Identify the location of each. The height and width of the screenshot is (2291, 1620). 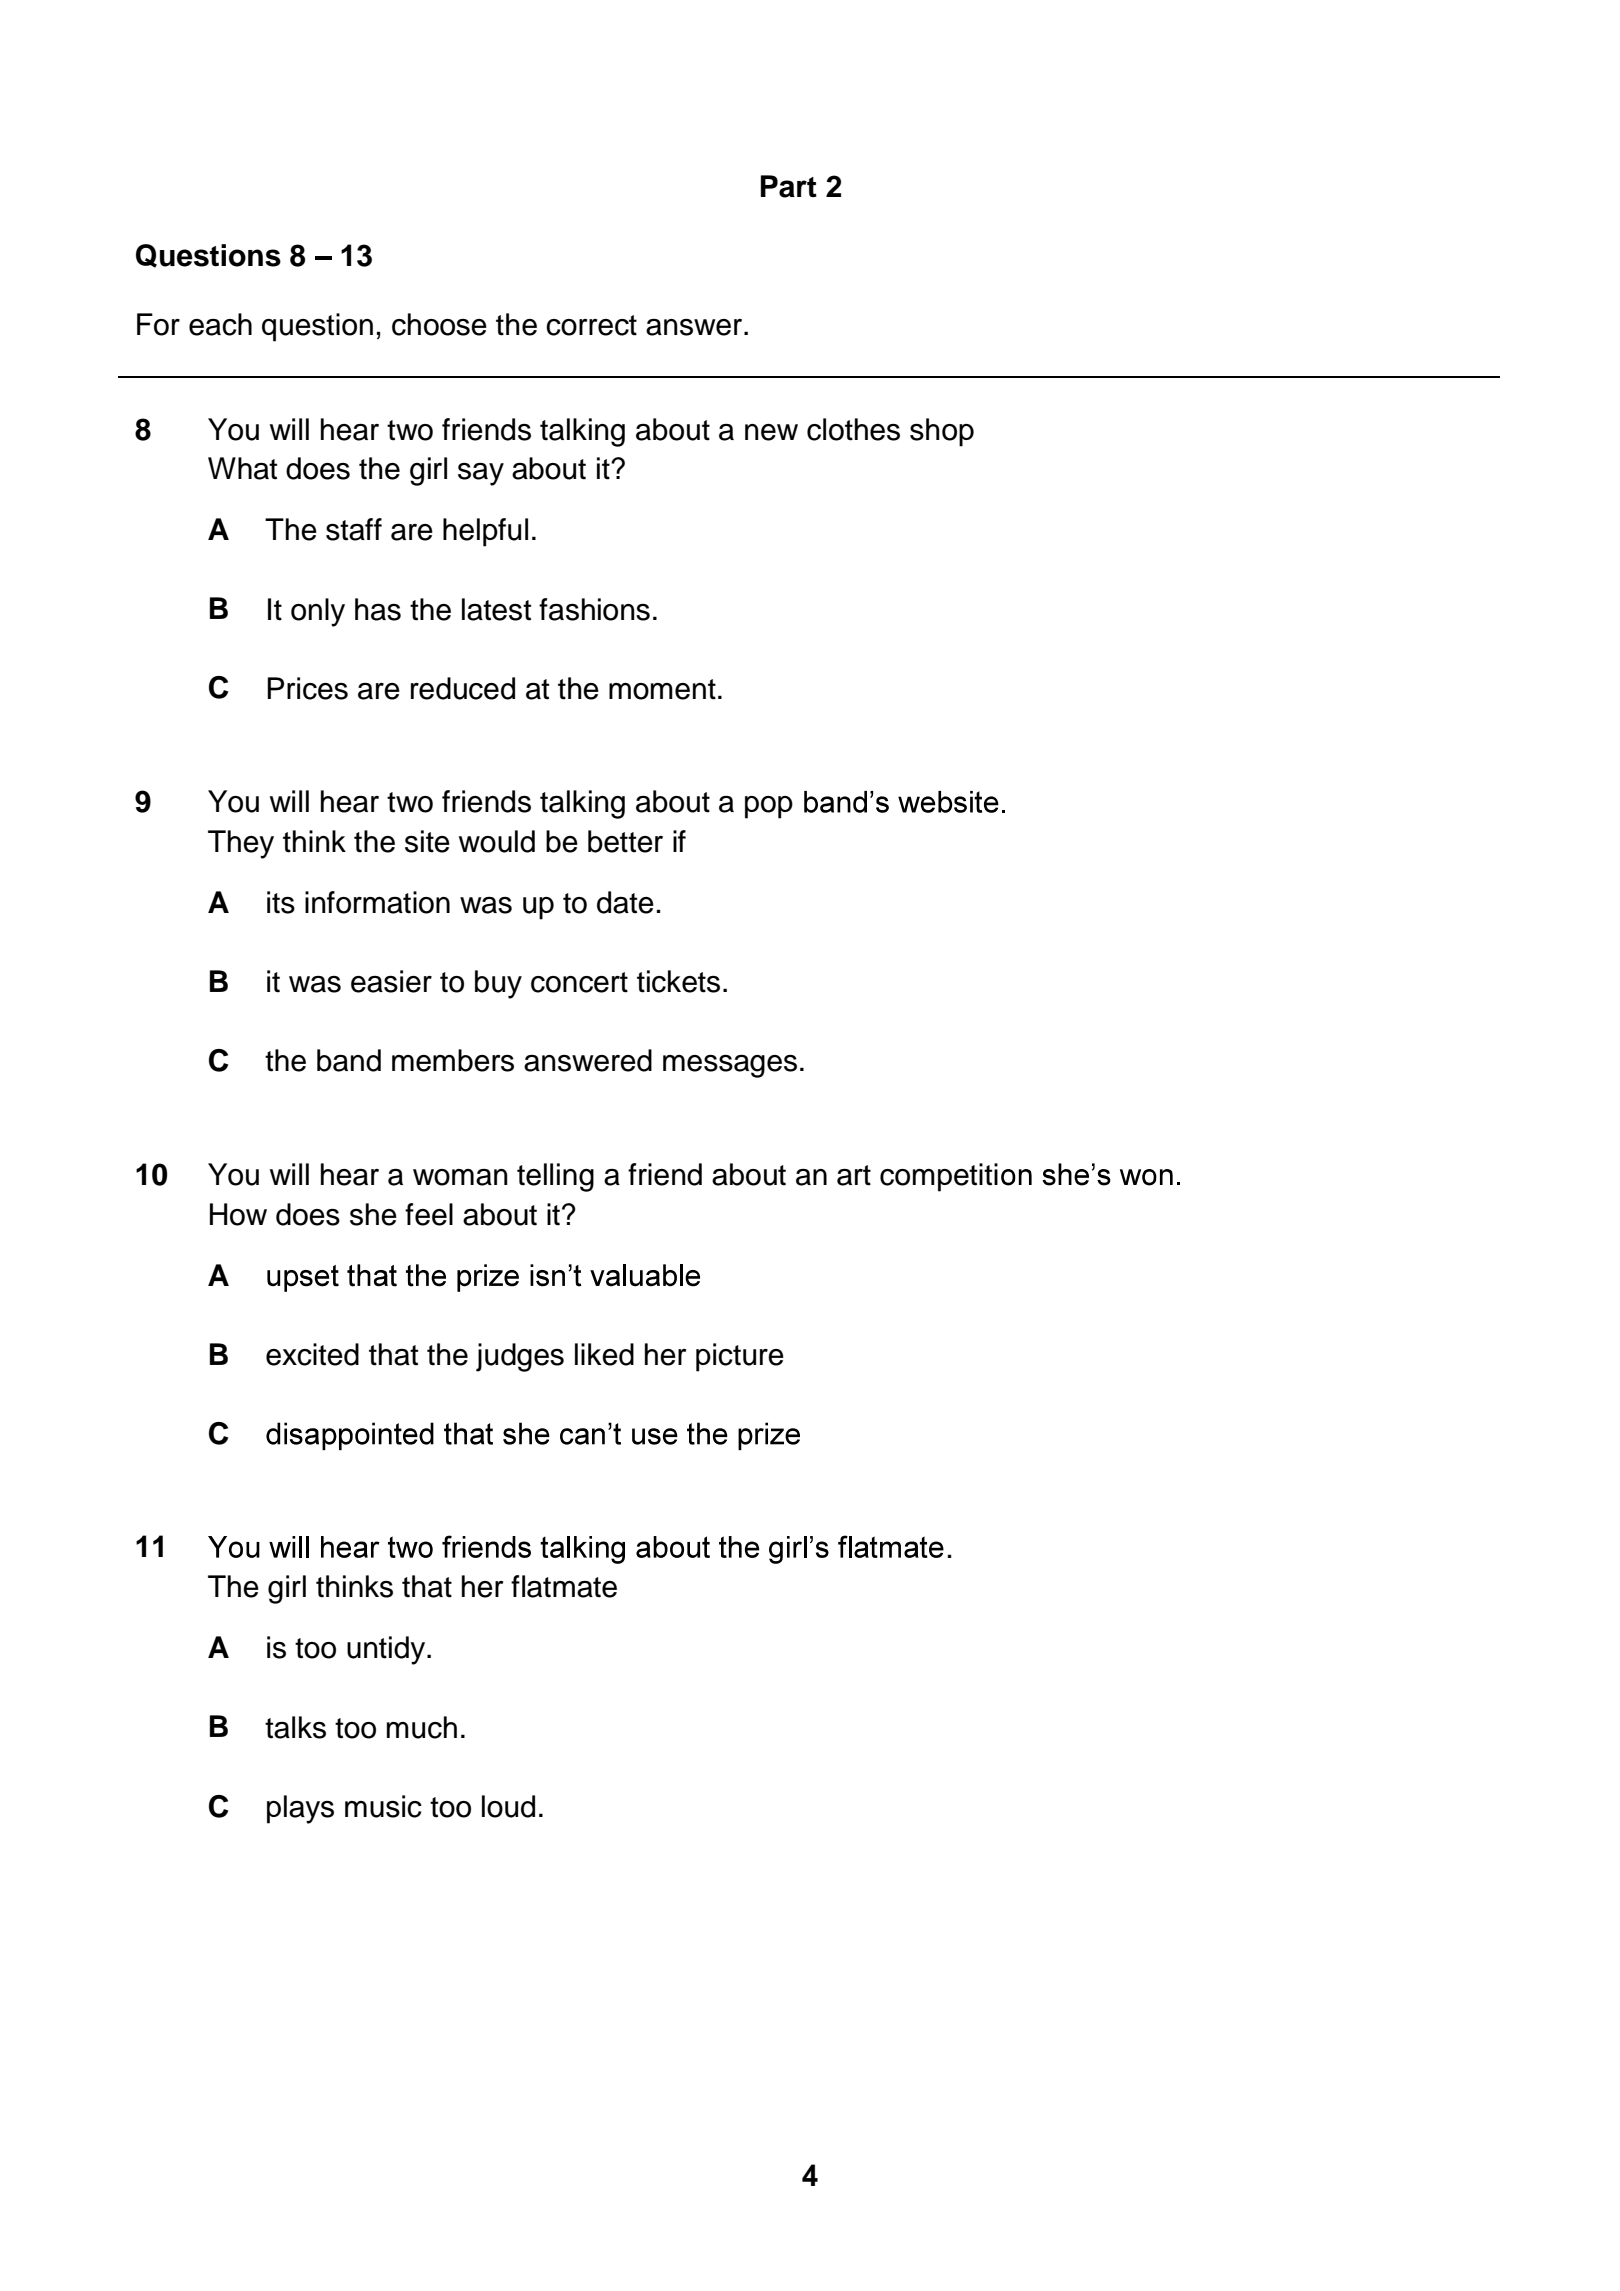
(220, 324).
